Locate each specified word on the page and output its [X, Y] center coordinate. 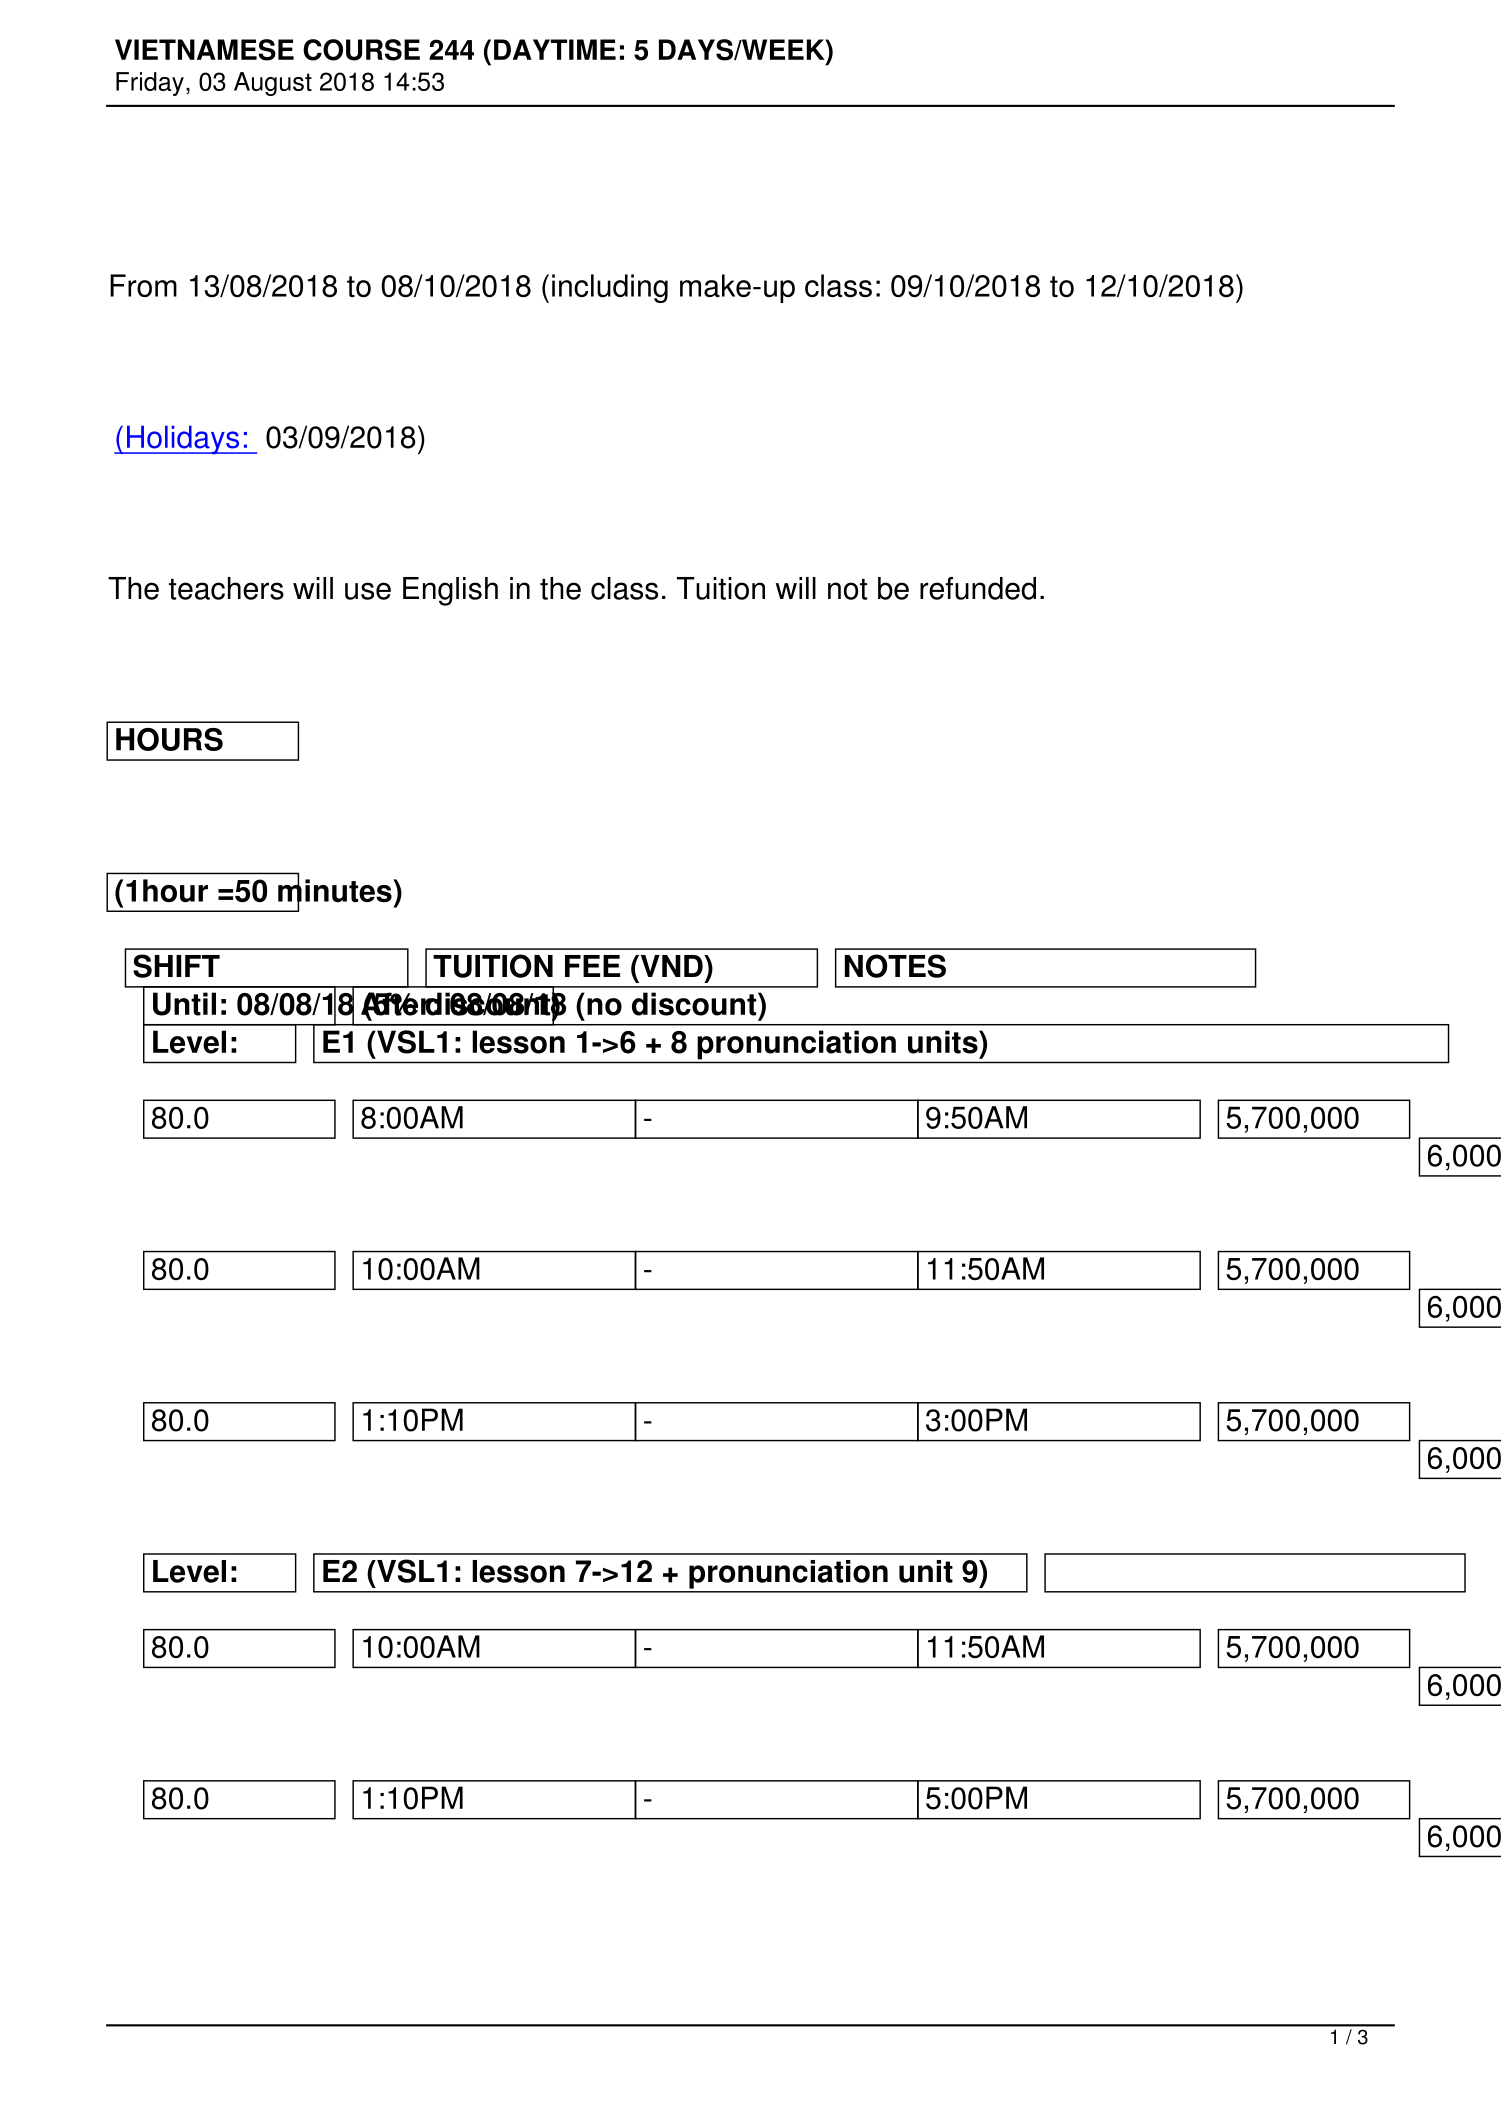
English [450, 591]
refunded [978, 588]
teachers [226, 588]
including [610, 288]
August [273, 84]
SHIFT [176, 966]
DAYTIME [555, 49]
